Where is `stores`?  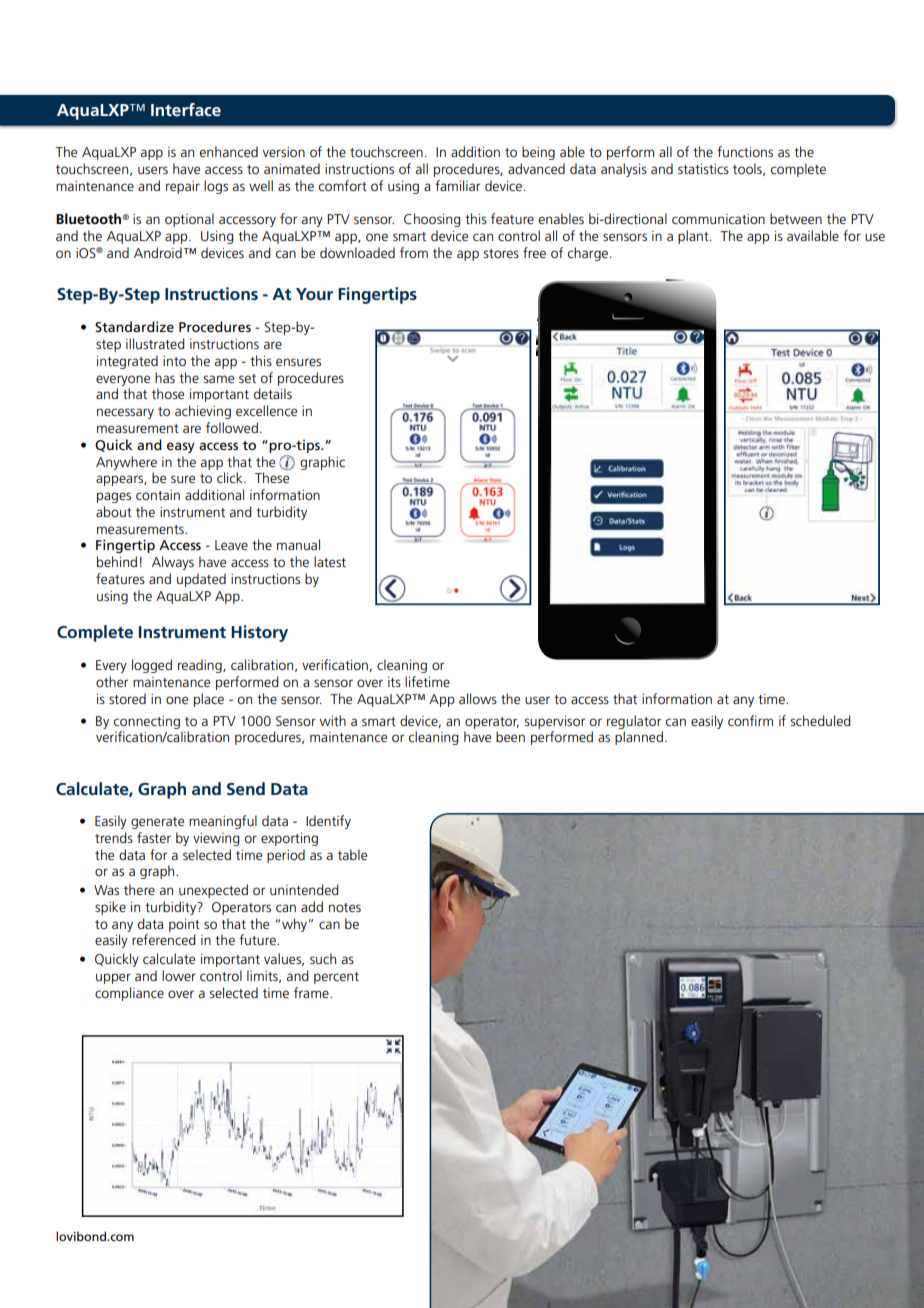
stores is located at coordinates (501, 253).
